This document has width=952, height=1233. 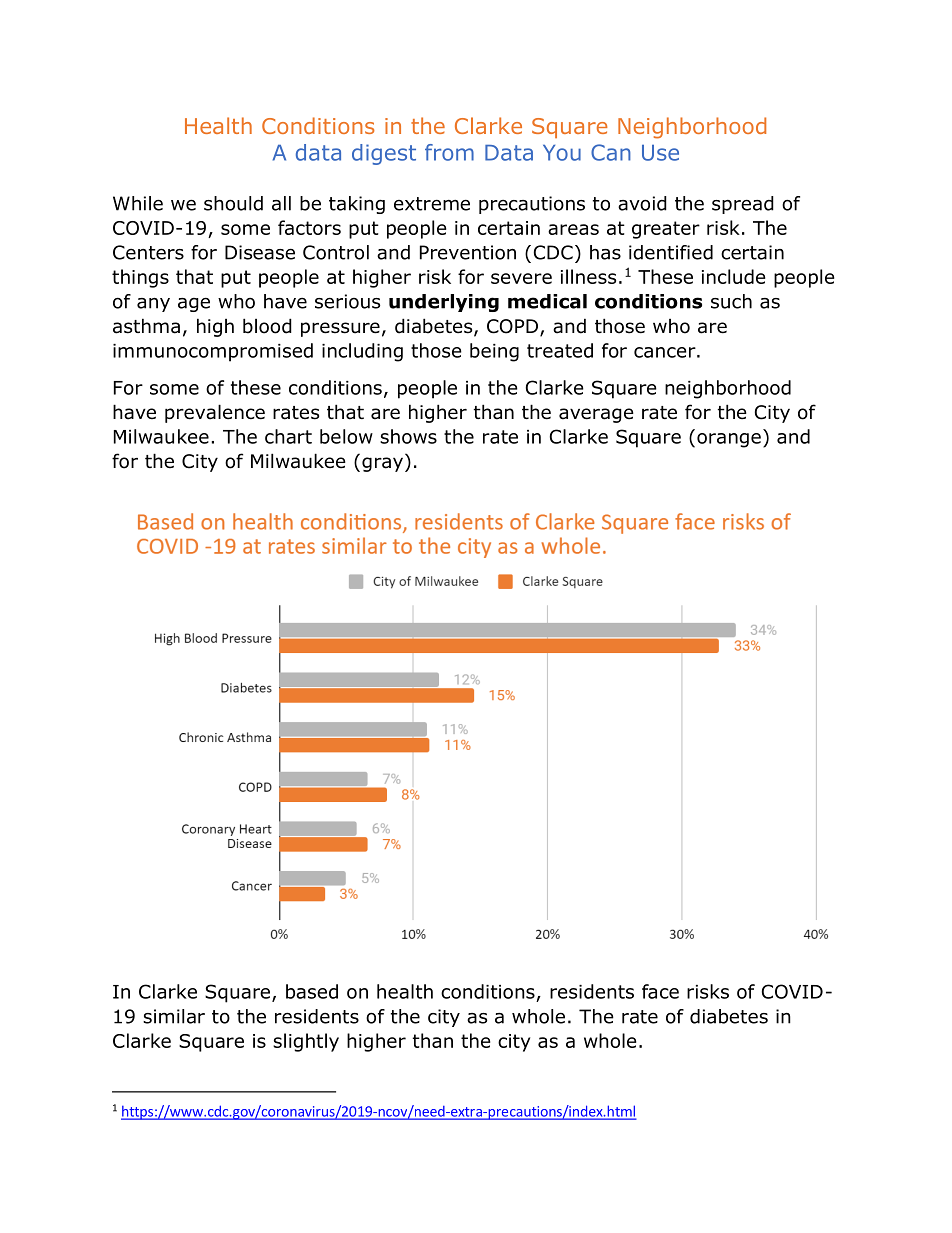 I want to click on gray, so click(x=384, y=464).
